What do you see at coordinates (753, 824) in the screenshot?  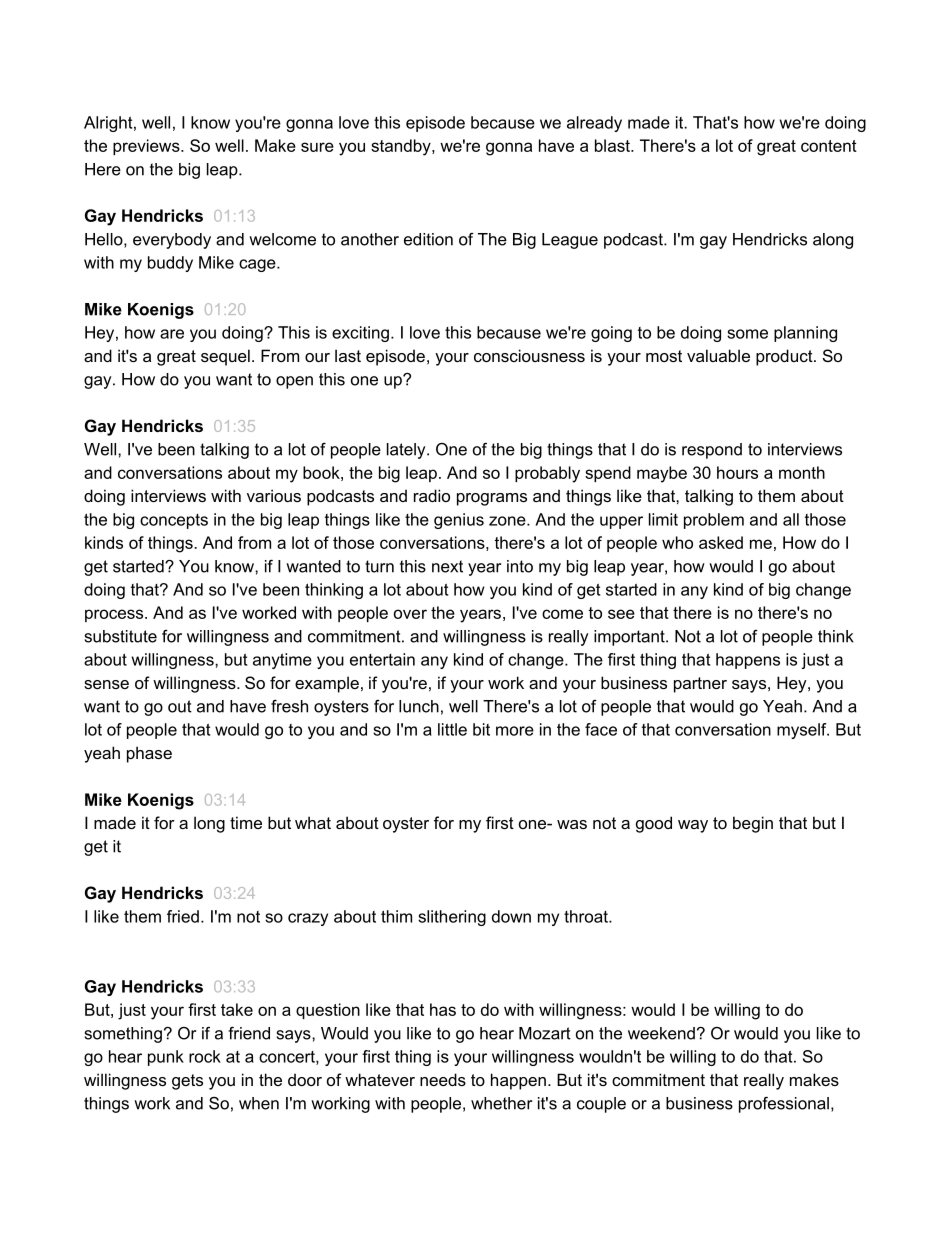 I see `begin` at bounding box center [753, 824].
